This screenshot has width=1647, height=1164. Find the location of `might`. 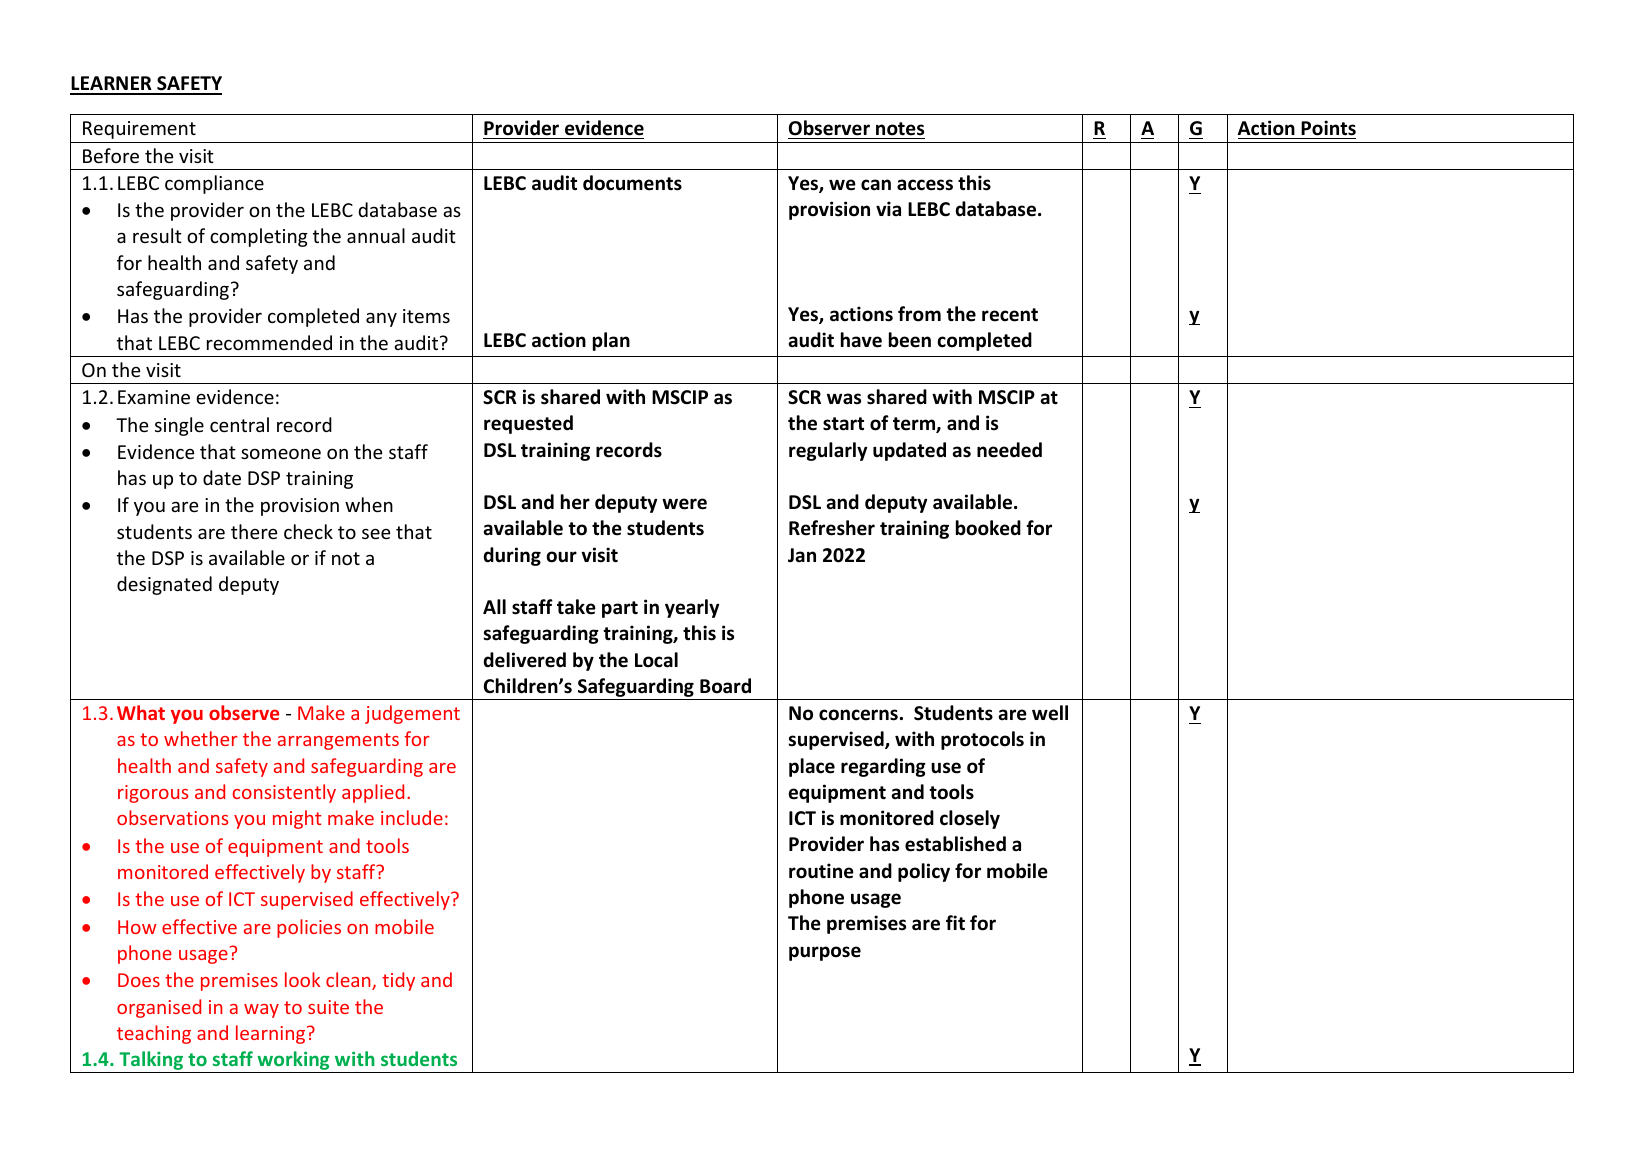

might is located at coordinates (297, 819).
